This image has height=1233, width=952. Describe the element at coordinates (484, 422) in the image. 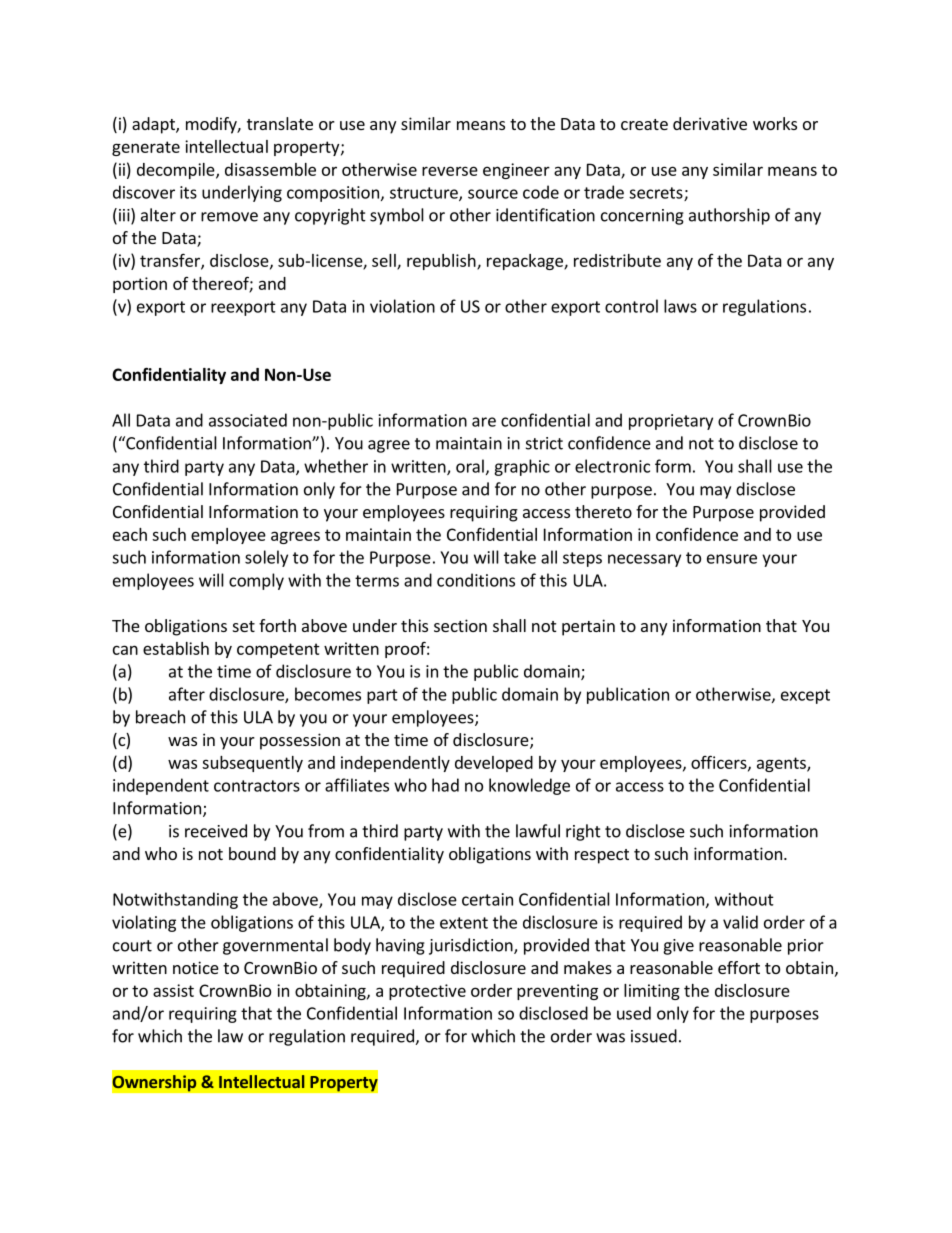

I see `are` at that location.
